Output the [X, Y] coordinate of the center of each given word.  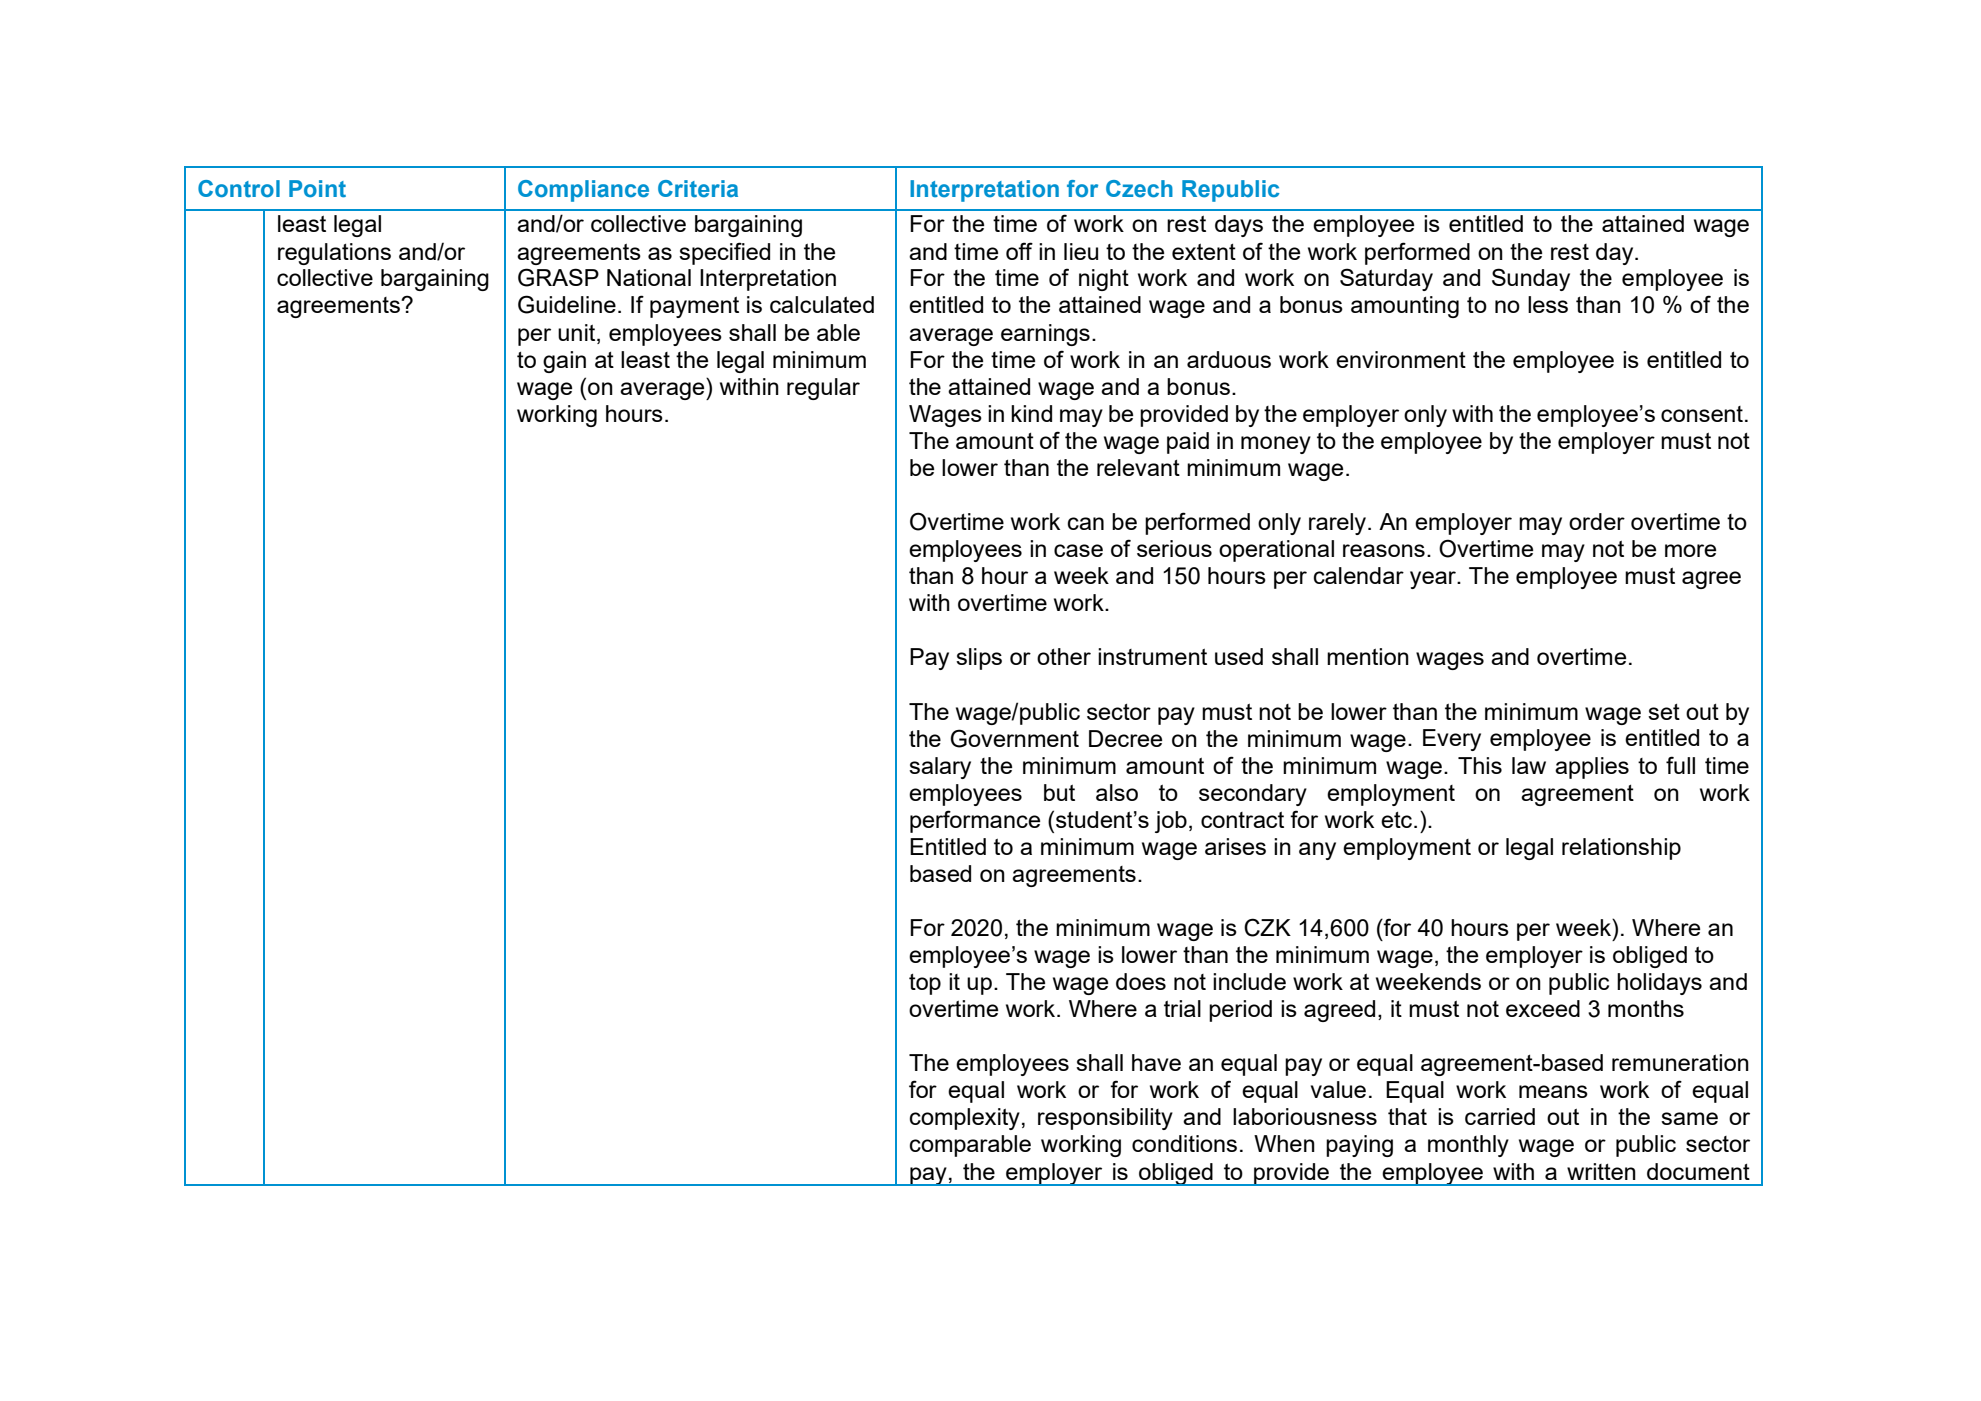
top [925, 984]
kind [1031, 413]
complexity [965, 1119]
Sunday [1531, 279]
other [1064, 656]
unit [578, 332]
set [1664, 712]
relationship [1621, 849]
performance [975, 821]
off [1019, 251]
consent [1702, 414]
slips [979, 659]
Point [317, 189]
